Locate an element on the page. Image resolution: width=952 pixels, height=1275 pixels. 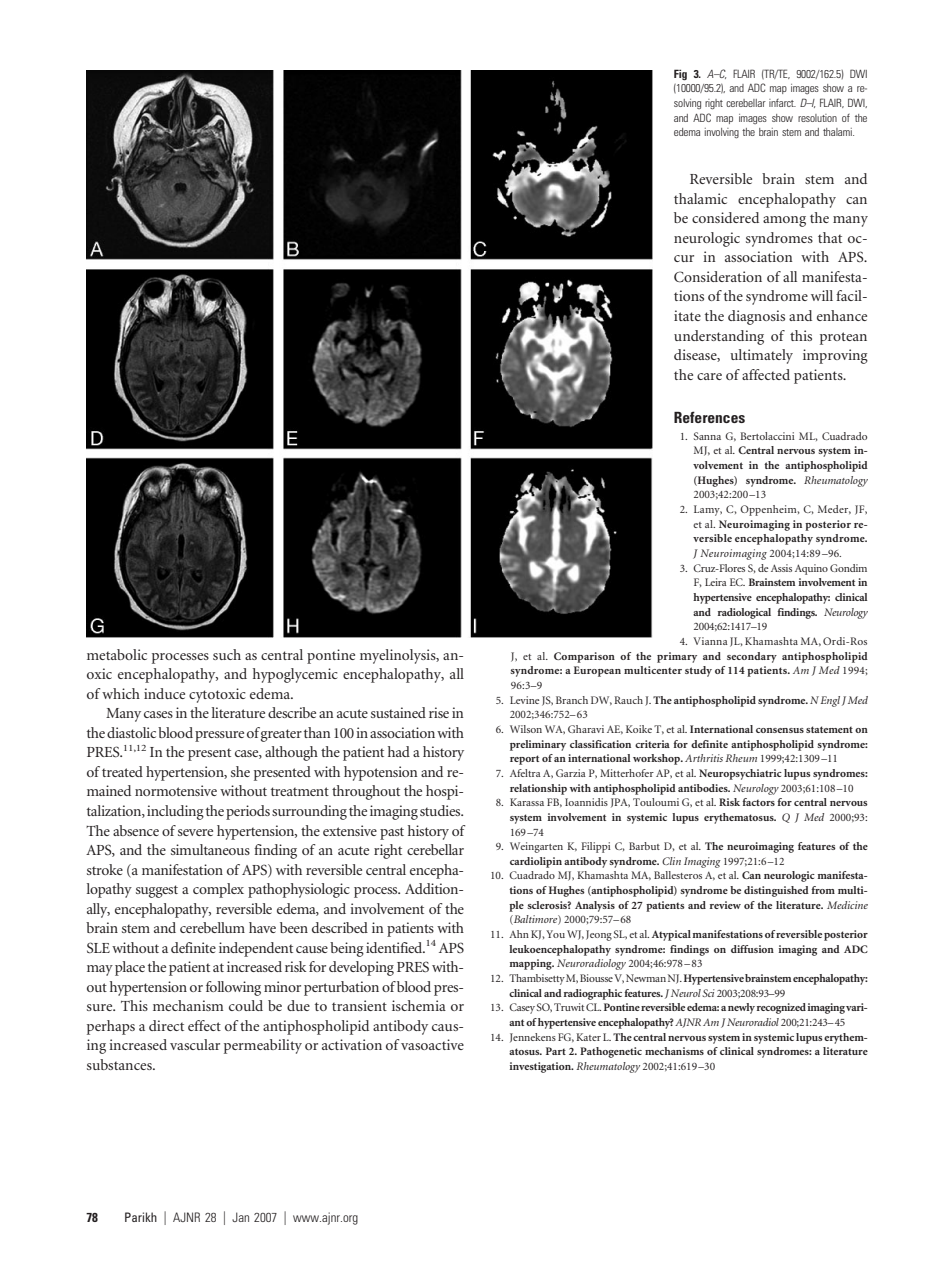
Parikh is located at coordinates (141, 1217).
